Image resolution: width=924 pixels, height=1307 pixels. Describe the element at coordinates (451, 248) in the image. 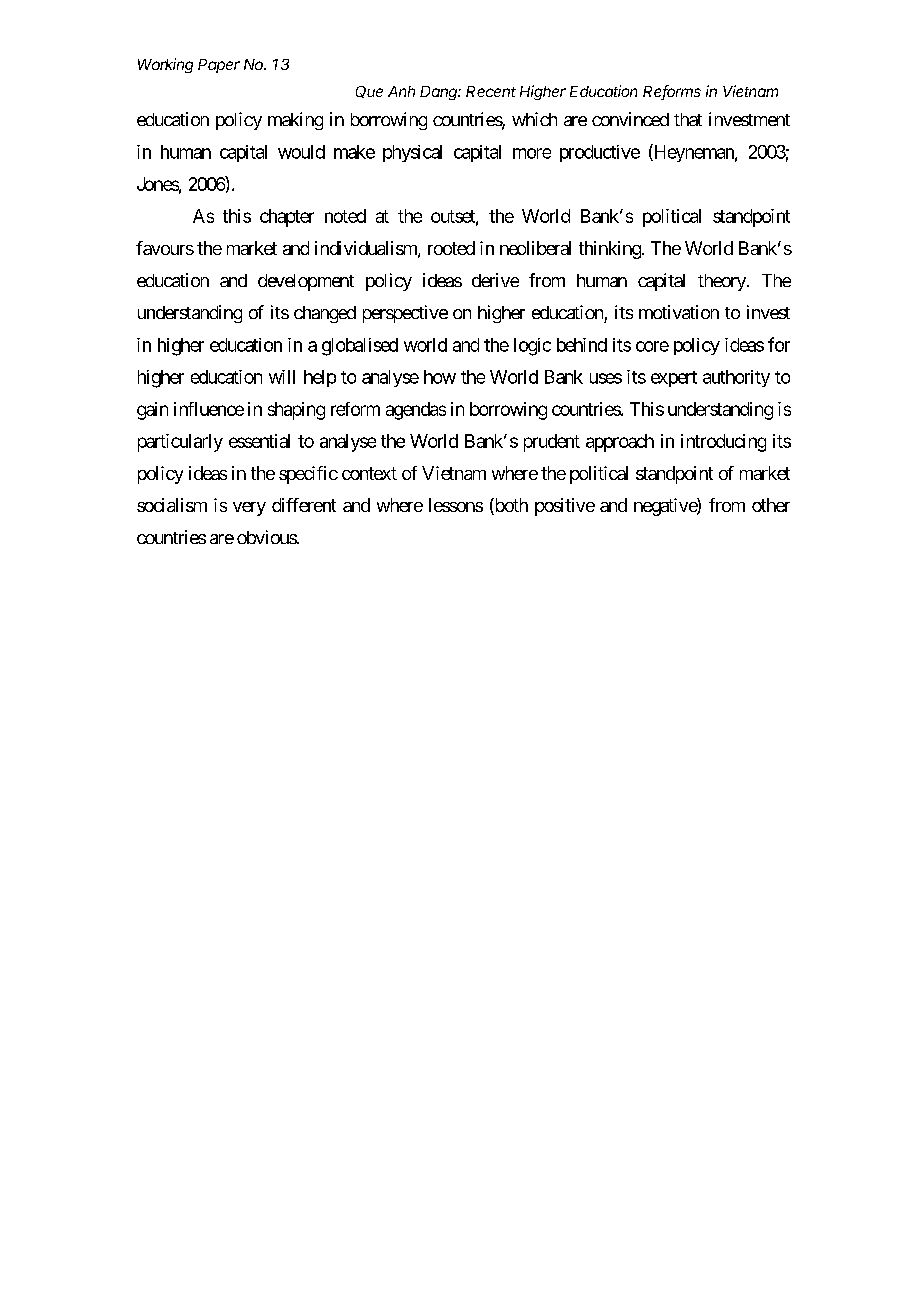

I see `rooted` at that location.
